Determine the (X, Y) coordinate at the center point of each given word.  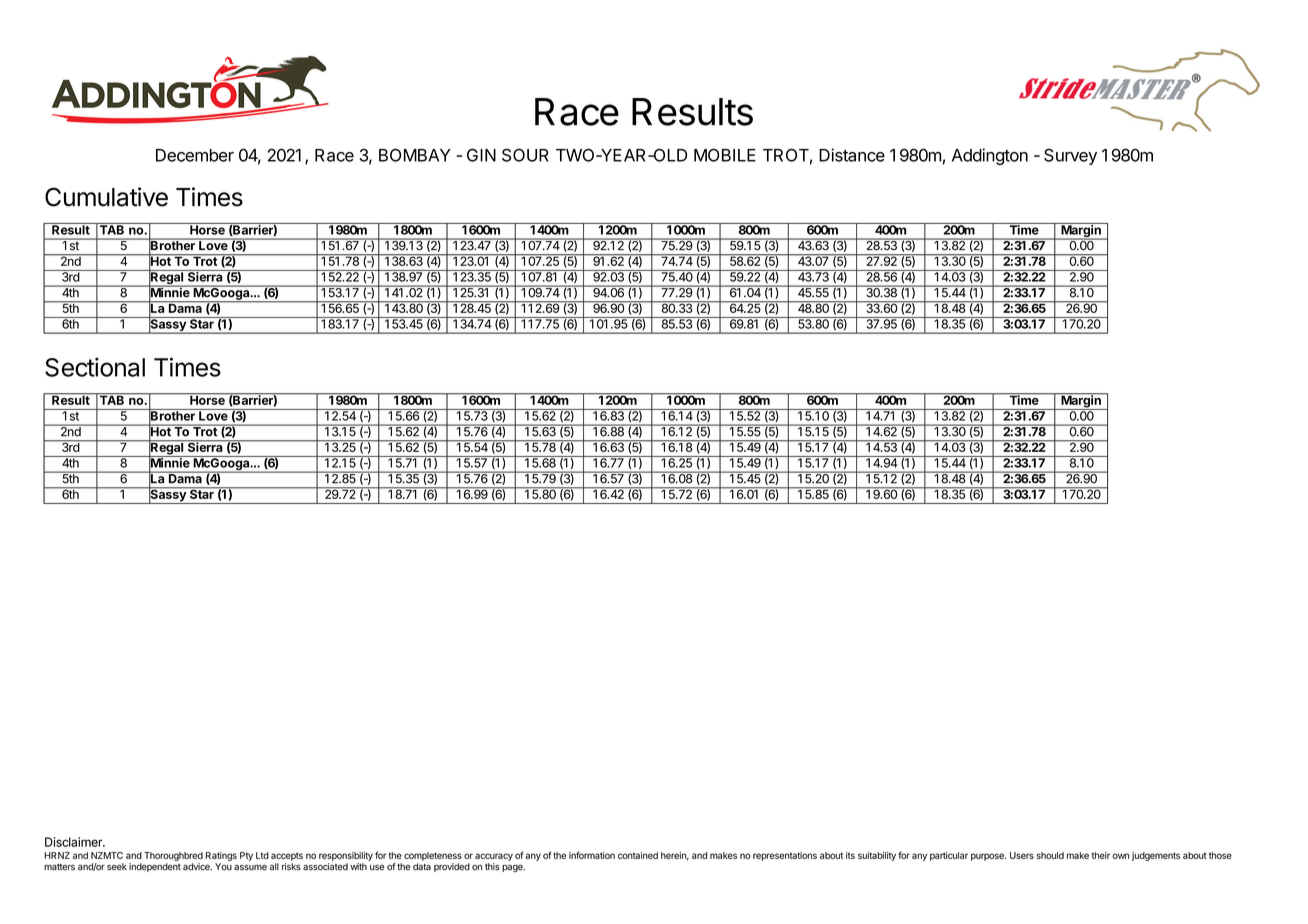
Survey (1070, 156)
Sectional (95, 367)
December (195, 155)
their (1101, 855)
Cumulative (106, 197)
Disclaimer (74, 842)
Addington (990, 156)
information (592, 855)
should (1050, 855)
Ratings (221, 856)
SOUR (525, 155)
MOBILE (725, 155)
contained (638, 855)
